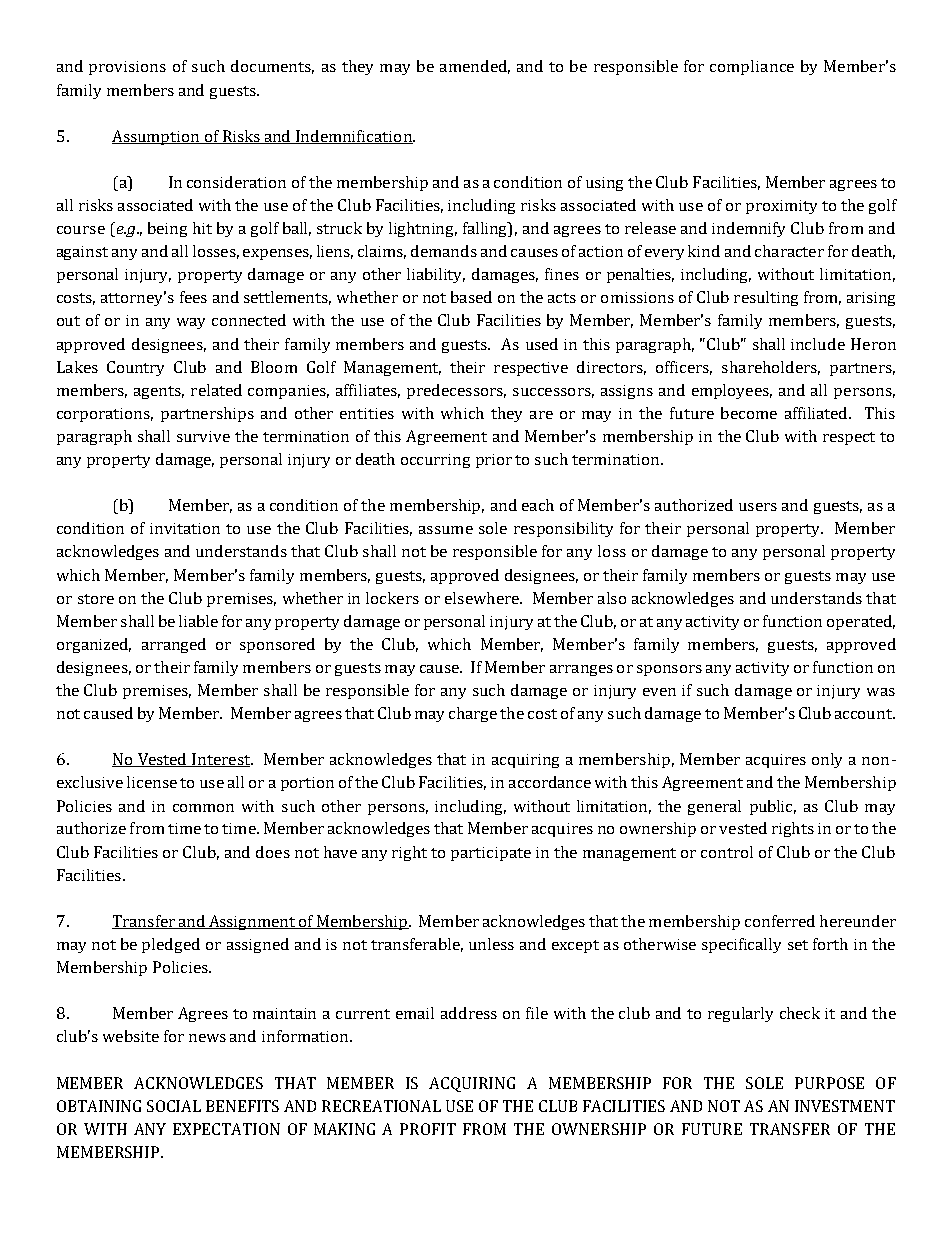  I want to click on Assumption, so click(157, 137).
